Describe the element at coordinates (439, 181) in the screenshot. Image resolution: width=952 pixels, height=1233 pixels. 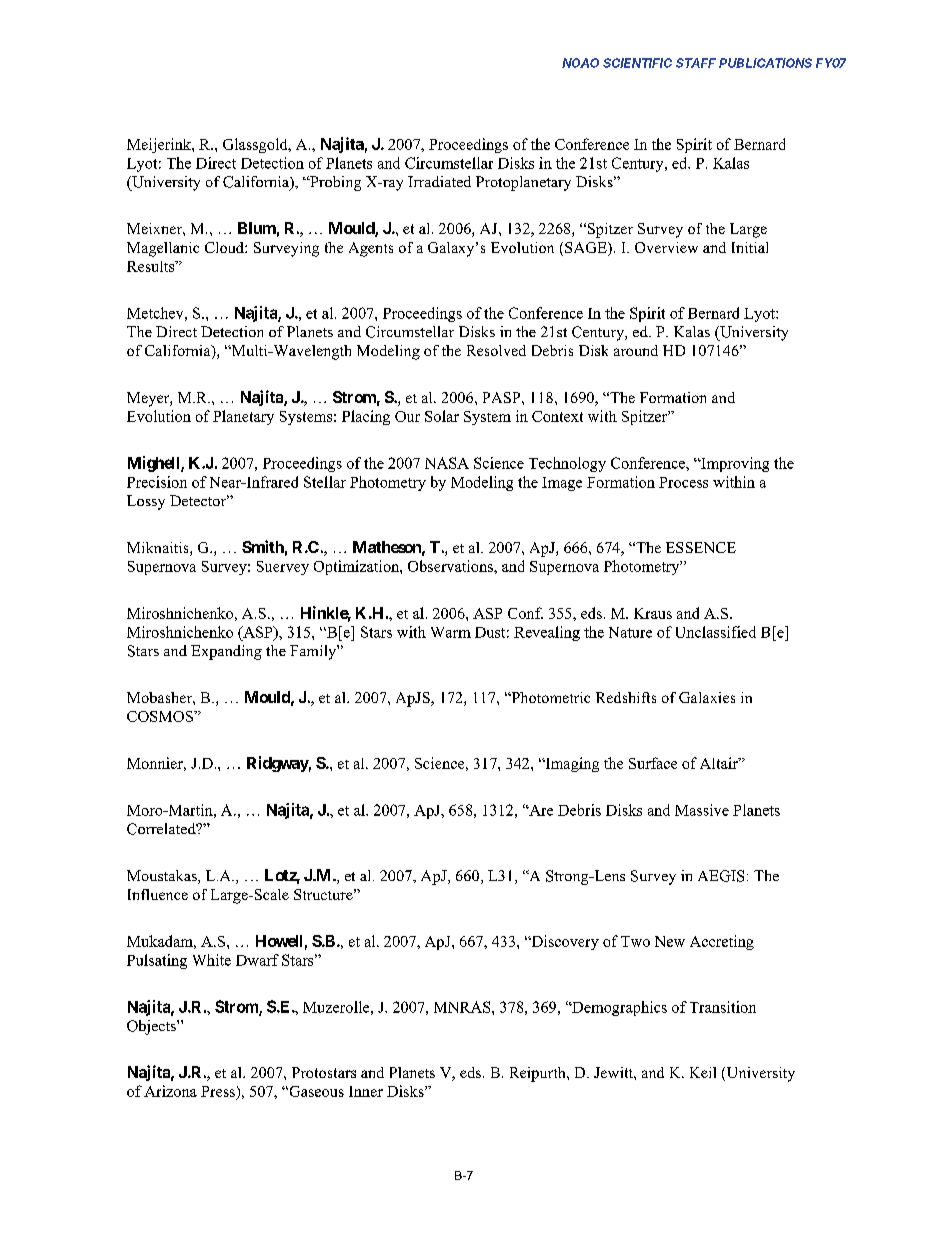
I see `Irradiated` at that location.
